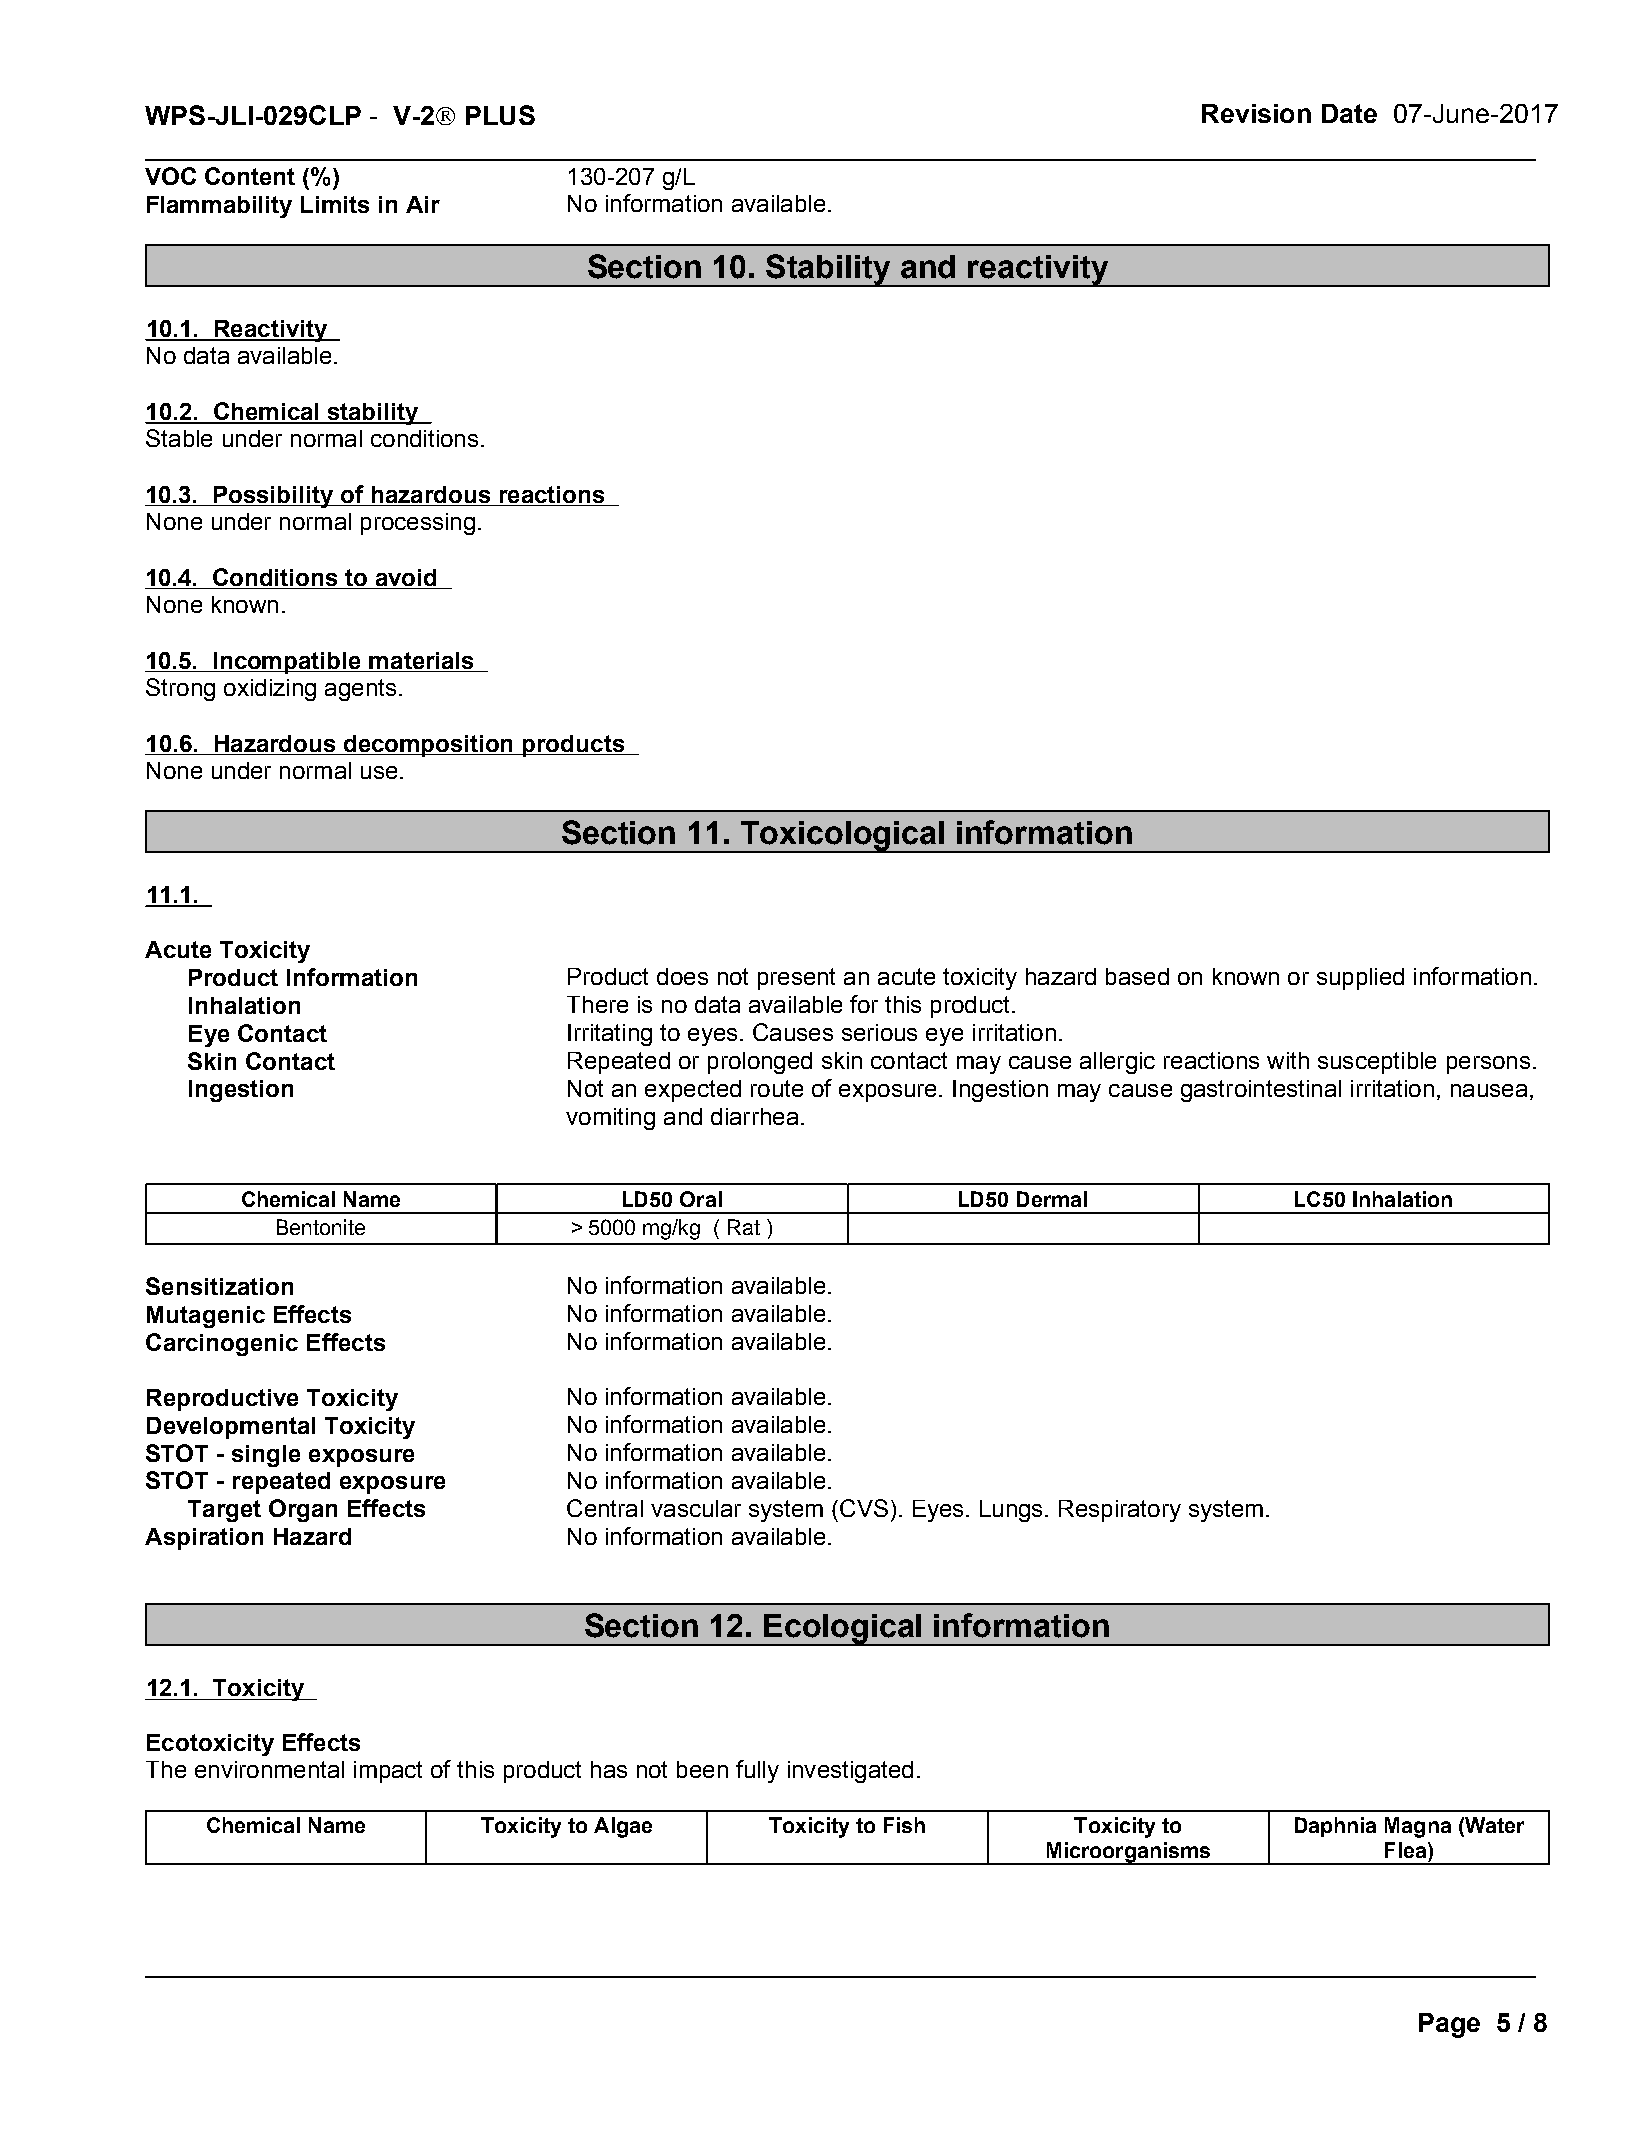 The image size is (1649, 2134). I want to click on impact, so click(388, 1772).
